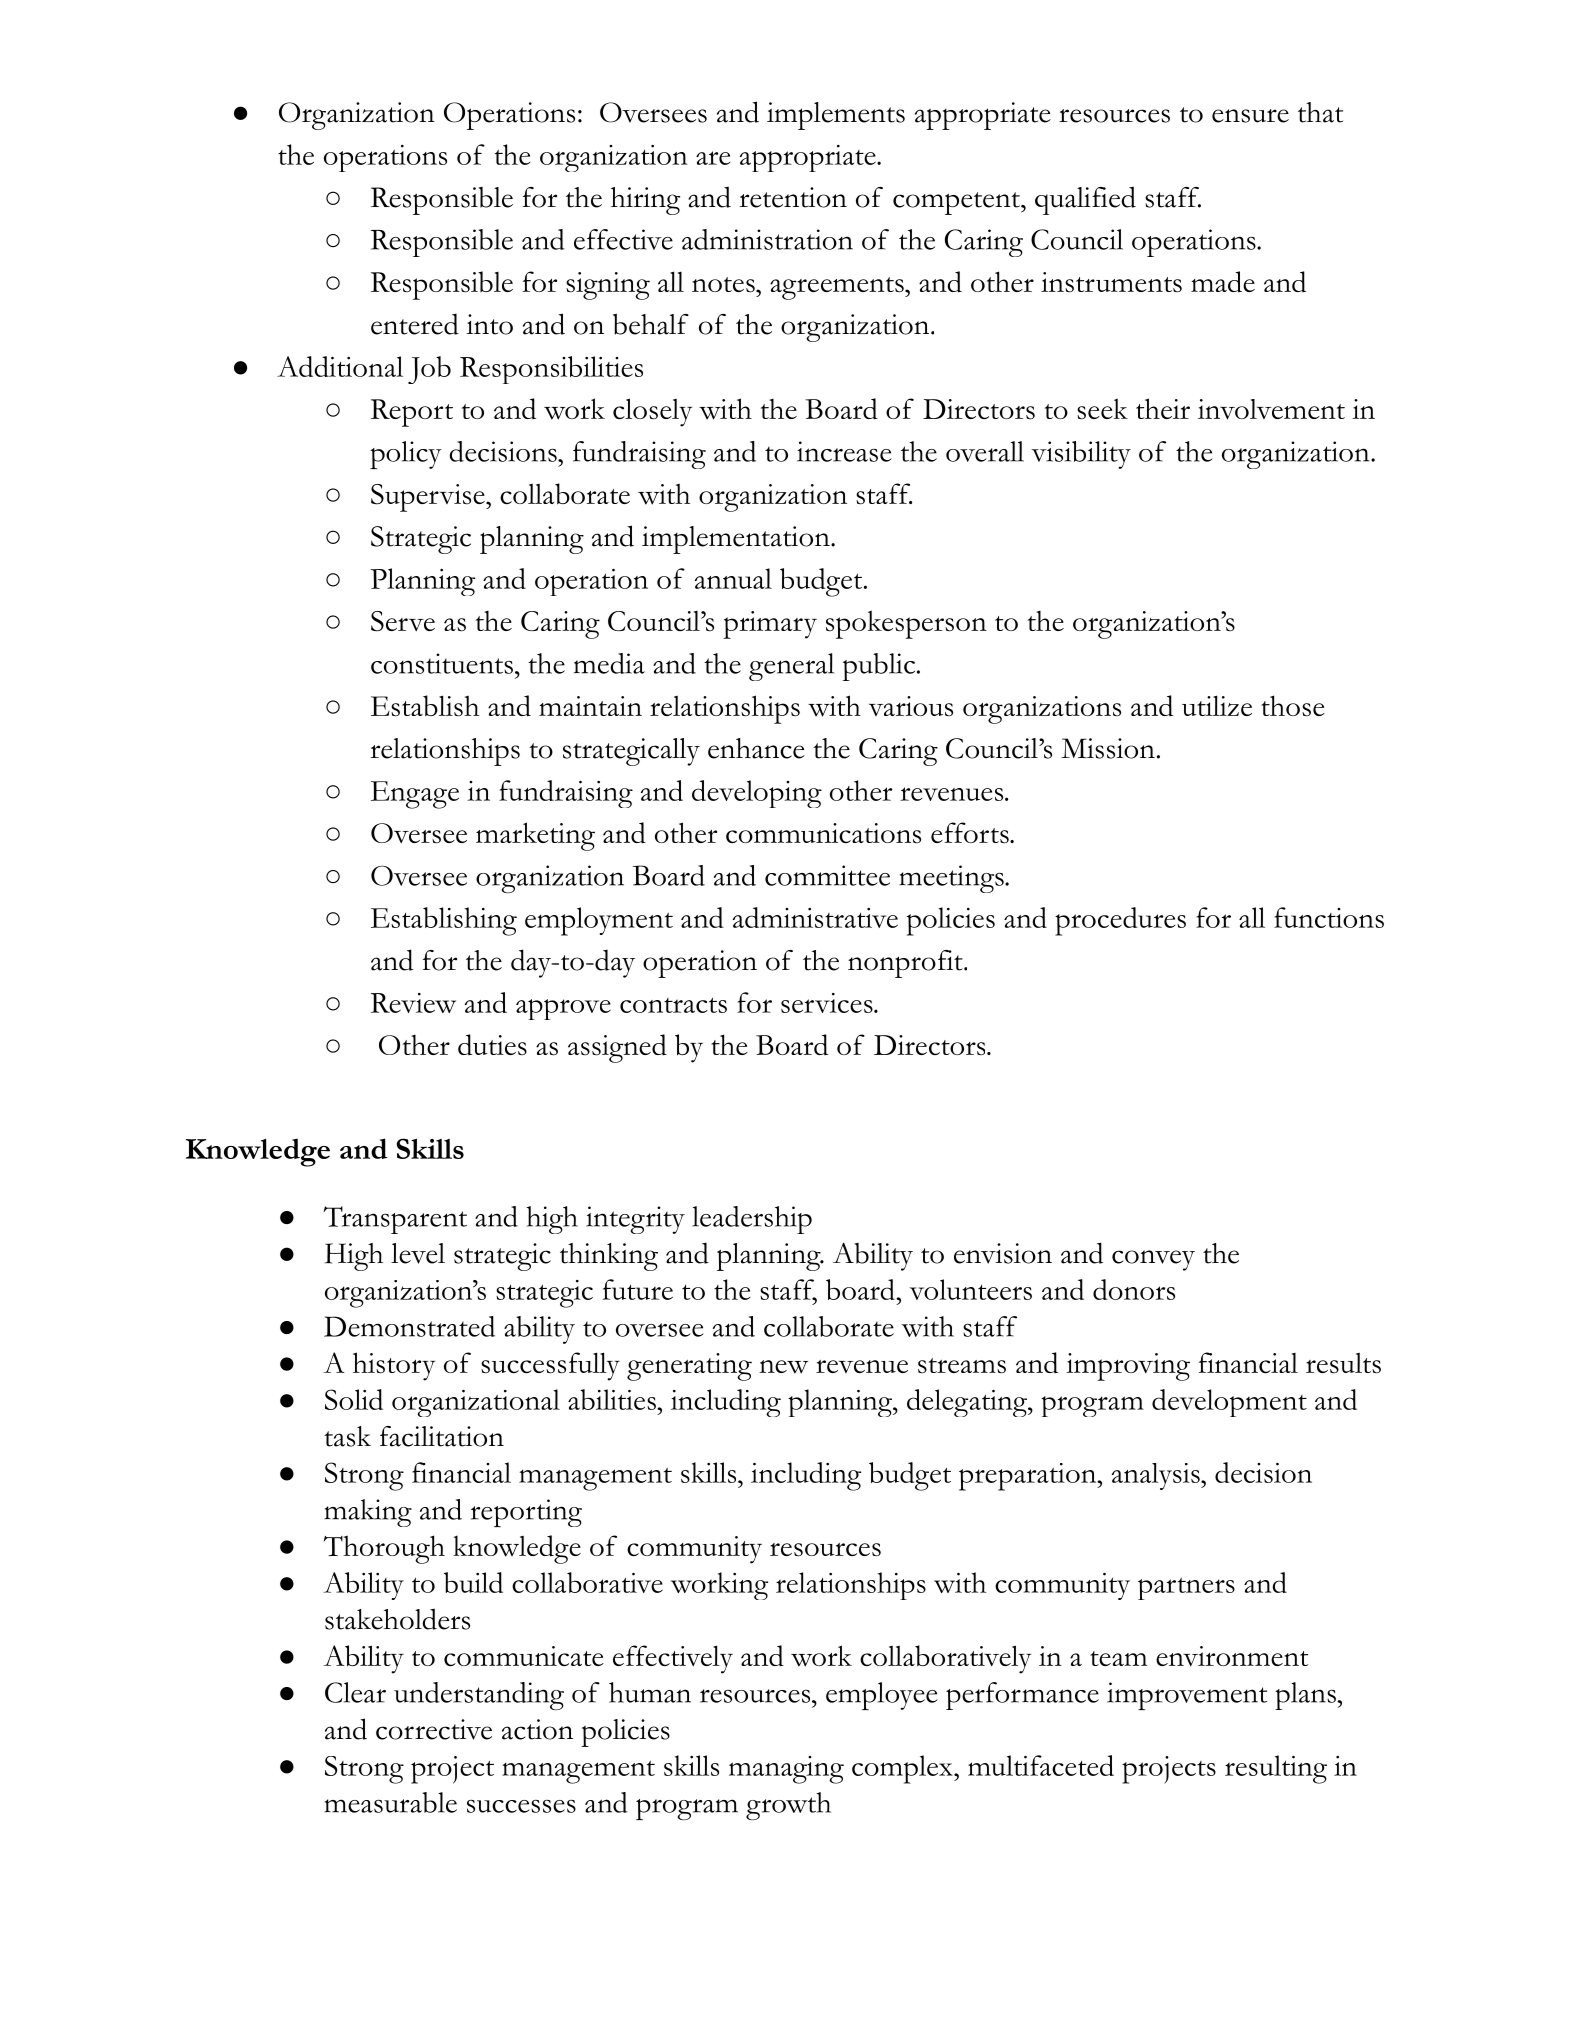 The height and width of the screenshot is (2035, 1572). I want to click on constituents, so click(442, 663).
